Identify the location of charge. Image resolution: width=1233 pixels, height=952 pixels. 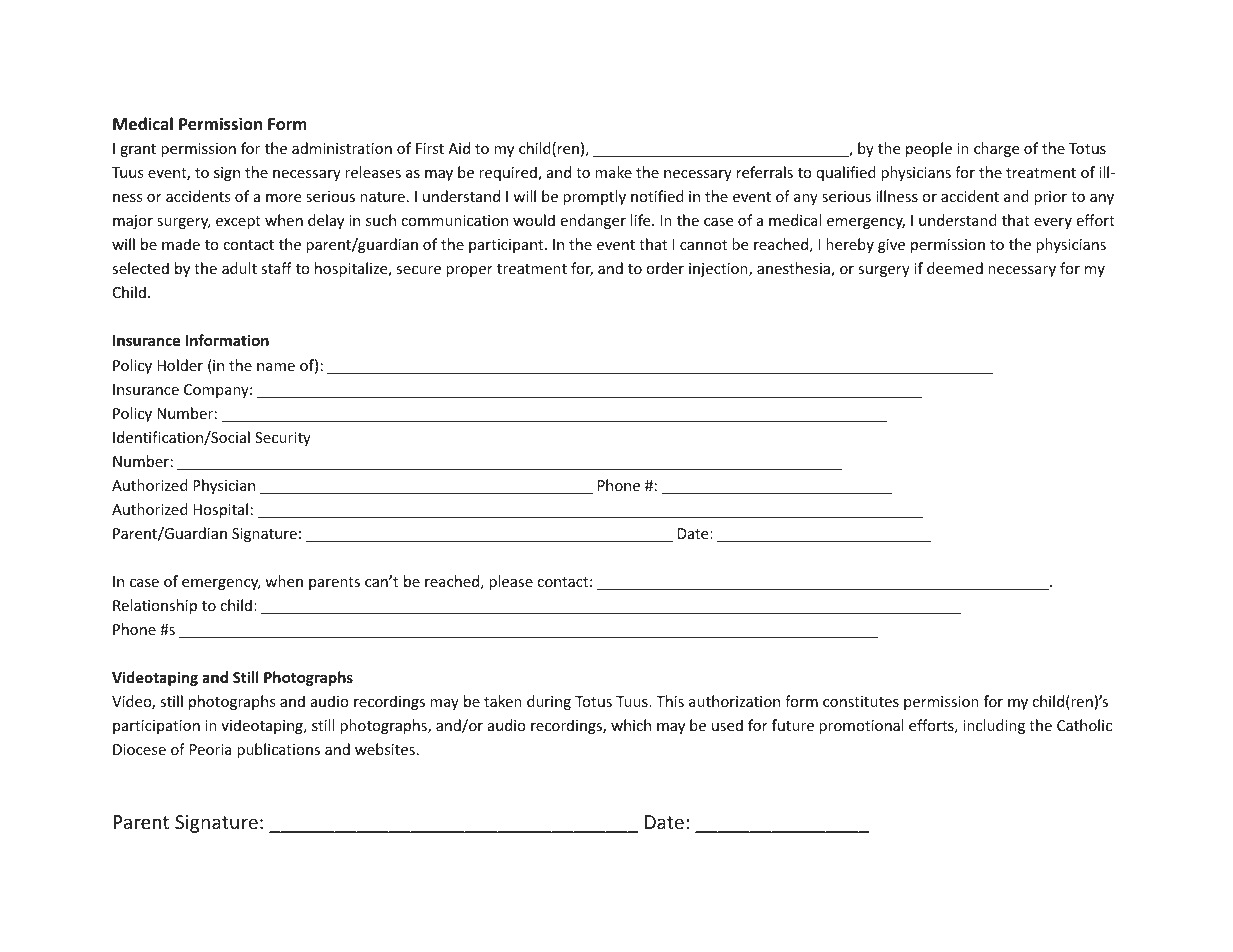
(996, 149).
